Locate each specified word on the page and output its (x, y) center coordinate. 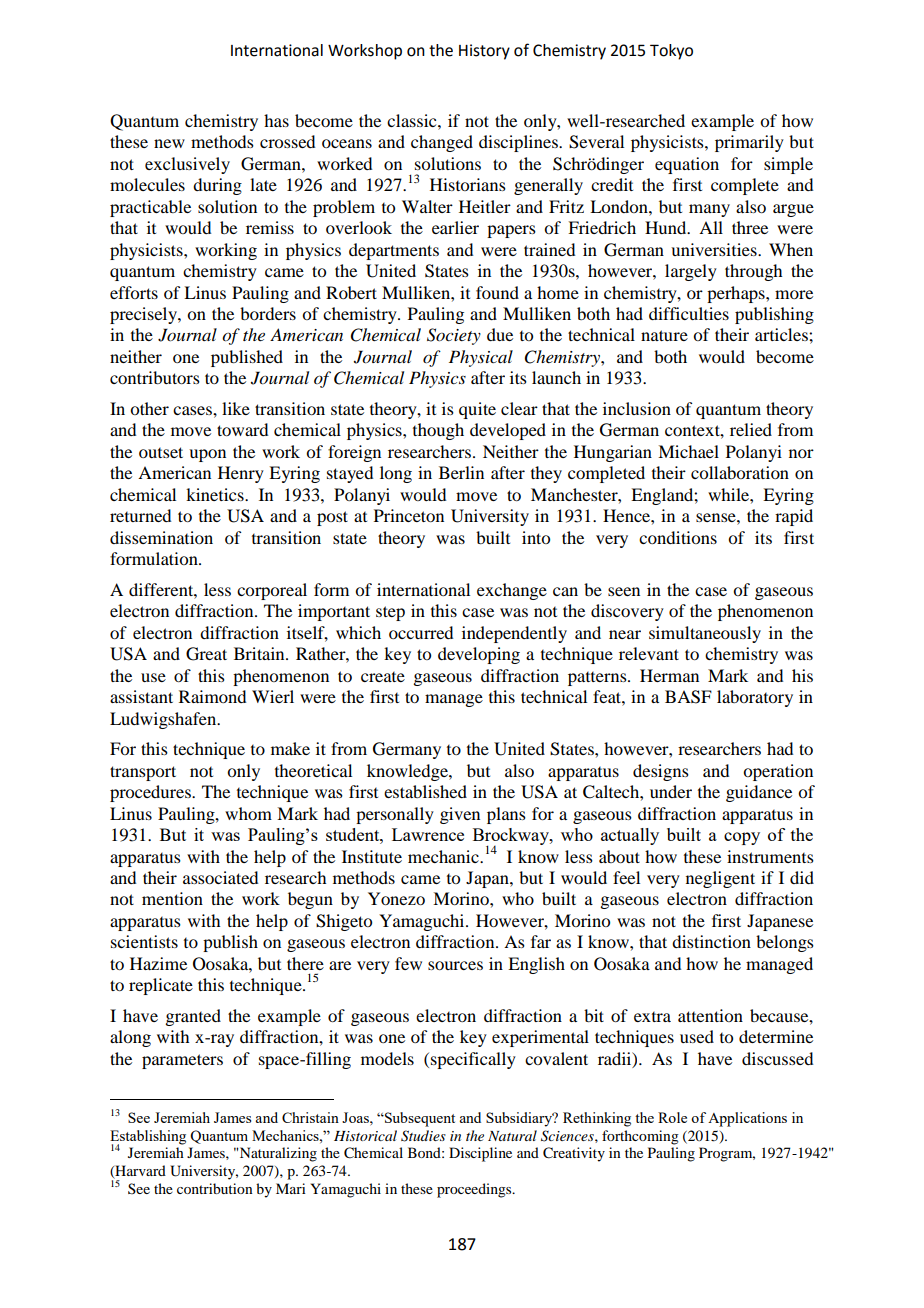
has (276, 120)
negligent (720, 879)
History (484, 52)
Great (206, 654)
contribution (215, 1188)
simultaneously (705, 634)
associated (220, 877)
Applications (747, 1119)
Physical (481, 358)
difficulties (689, 313)
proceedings (475, 1190)
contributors (155, 377)
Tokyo (671, 52)
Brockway (512, 838)
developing (479, 655)
